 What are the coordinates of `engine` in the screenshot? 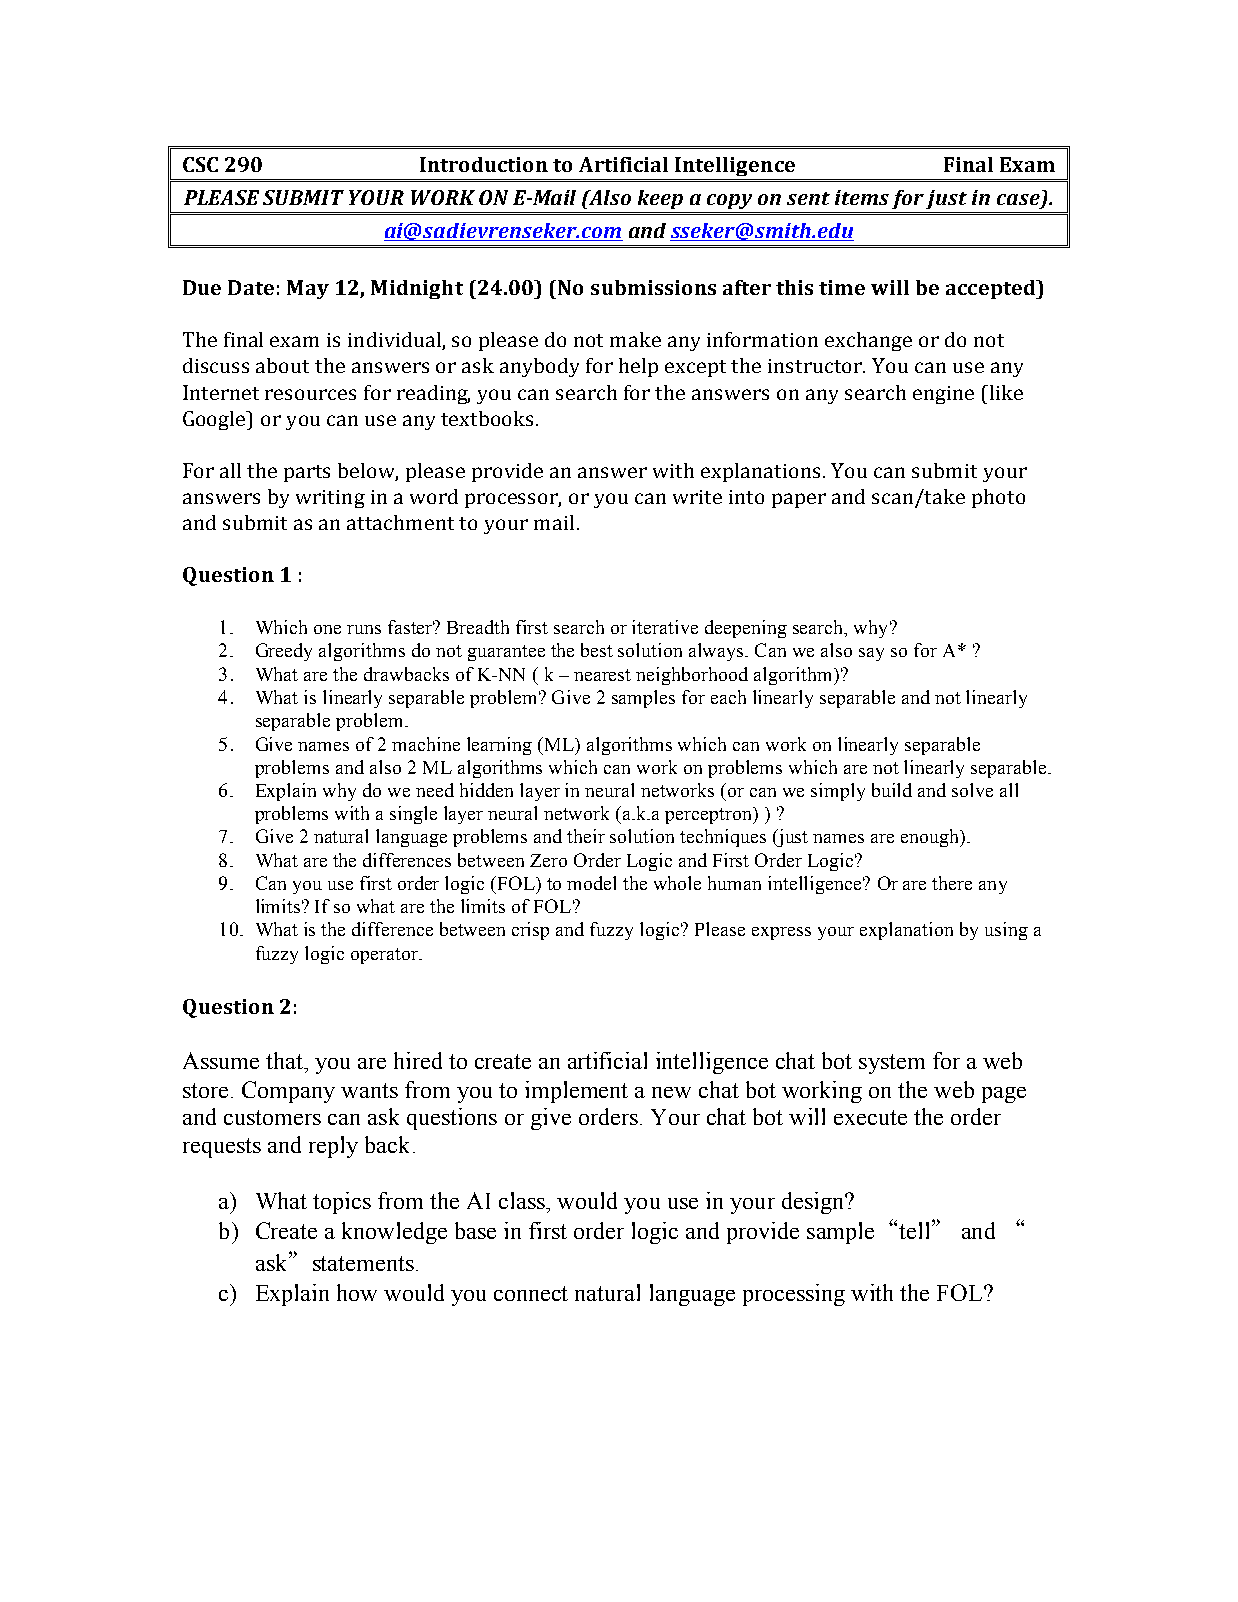 It's located at (943, 395).
